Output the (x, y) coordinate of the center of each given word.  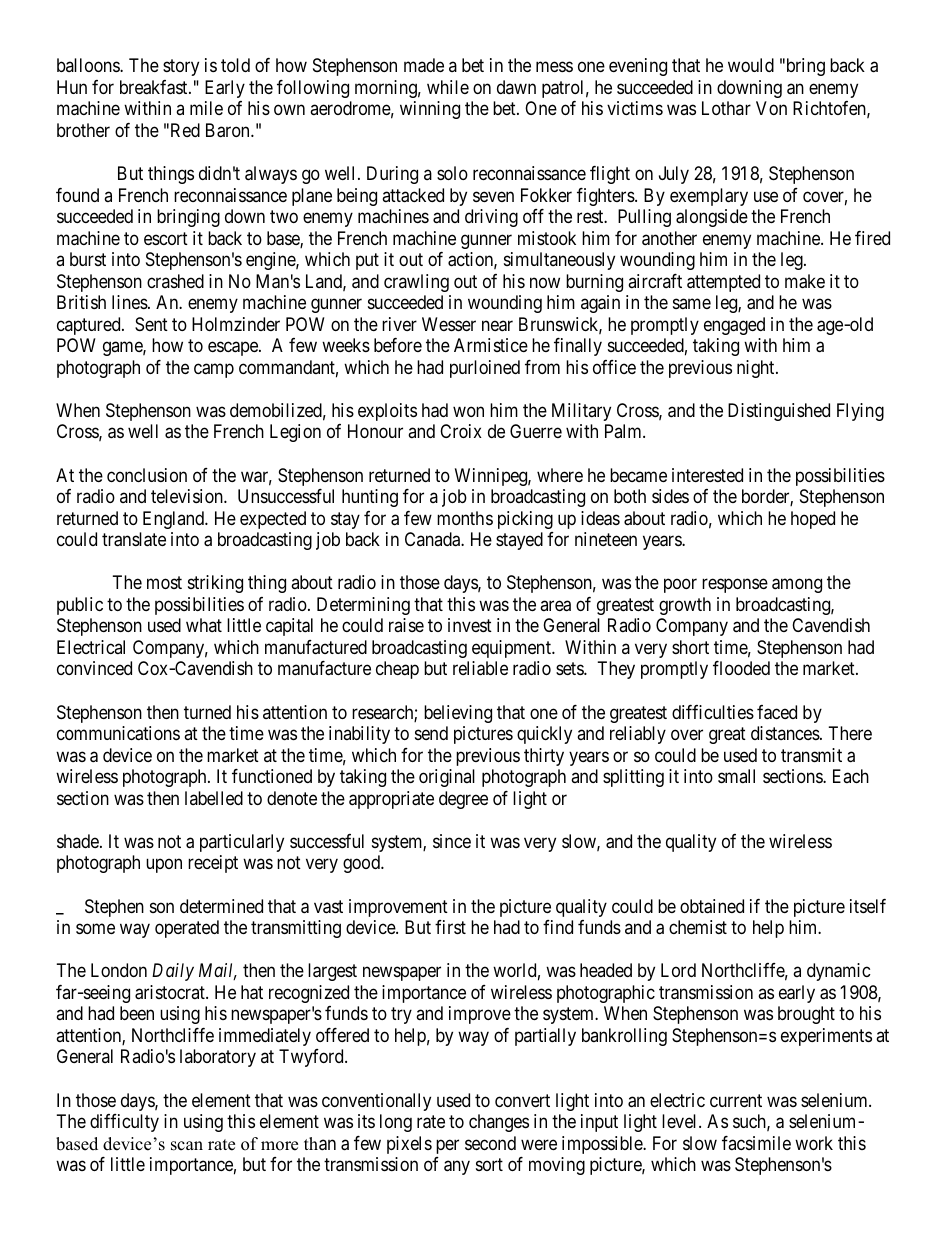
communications (118, 733)
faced (777, 712)
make (805, 281)
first (450, 927)
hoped (813, 520)
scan (187, 1146)
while (448, 87)
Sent (151, 324)
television (188, 496)
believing (458, 714)
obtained (712, 906)
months (465, 518)
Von (771, 108)
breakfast (155, 87)
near (497, 326)
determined (221, 906)
